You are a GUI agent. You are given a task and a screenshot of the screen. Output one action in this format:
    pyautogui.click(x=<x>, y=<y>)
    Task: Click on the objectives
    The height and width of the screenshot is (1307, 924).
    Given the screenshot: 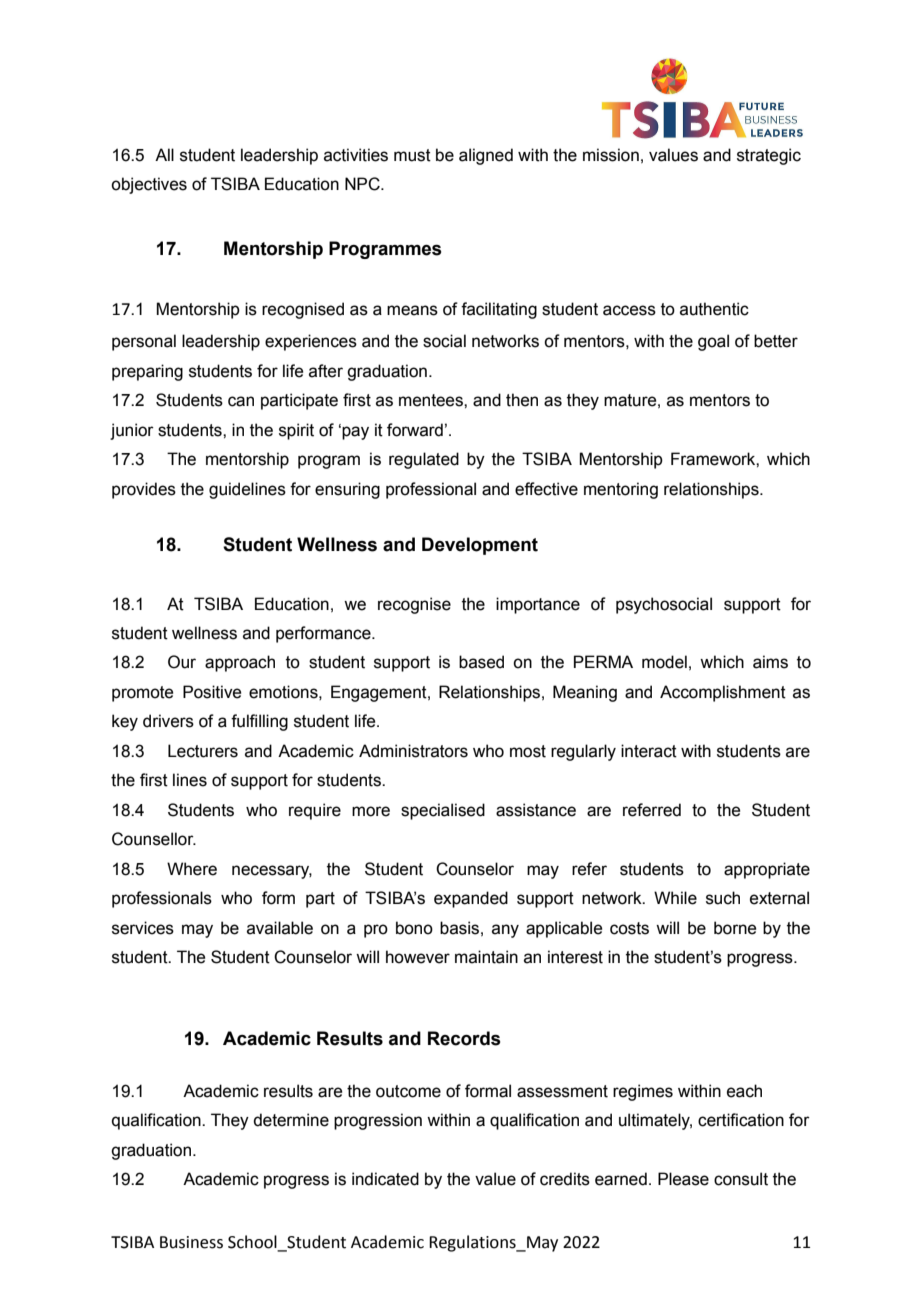 What is the action you would take?
    pyautogui.click(x=149, y=185)
